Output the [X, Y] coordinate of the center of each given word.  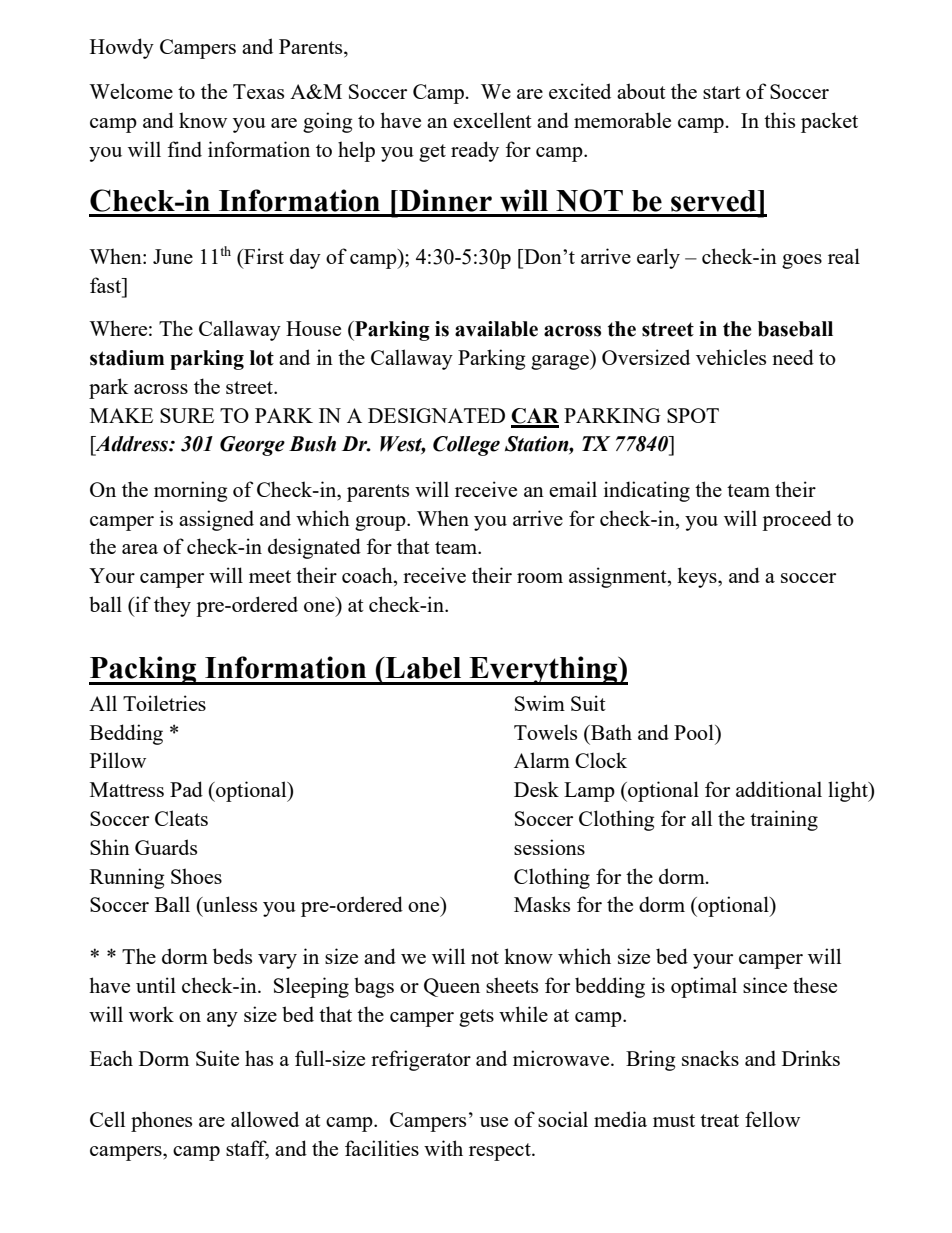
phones [161, 1121]
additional [779, 789]
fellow [772, 1119]
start [722, 92]
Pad [186, 789]
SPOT [693, 415]
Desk [536, 789]
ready [475, 151]
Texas [258, 91]
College [466, 446]
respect [501, 1152]
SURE [187, 415]
